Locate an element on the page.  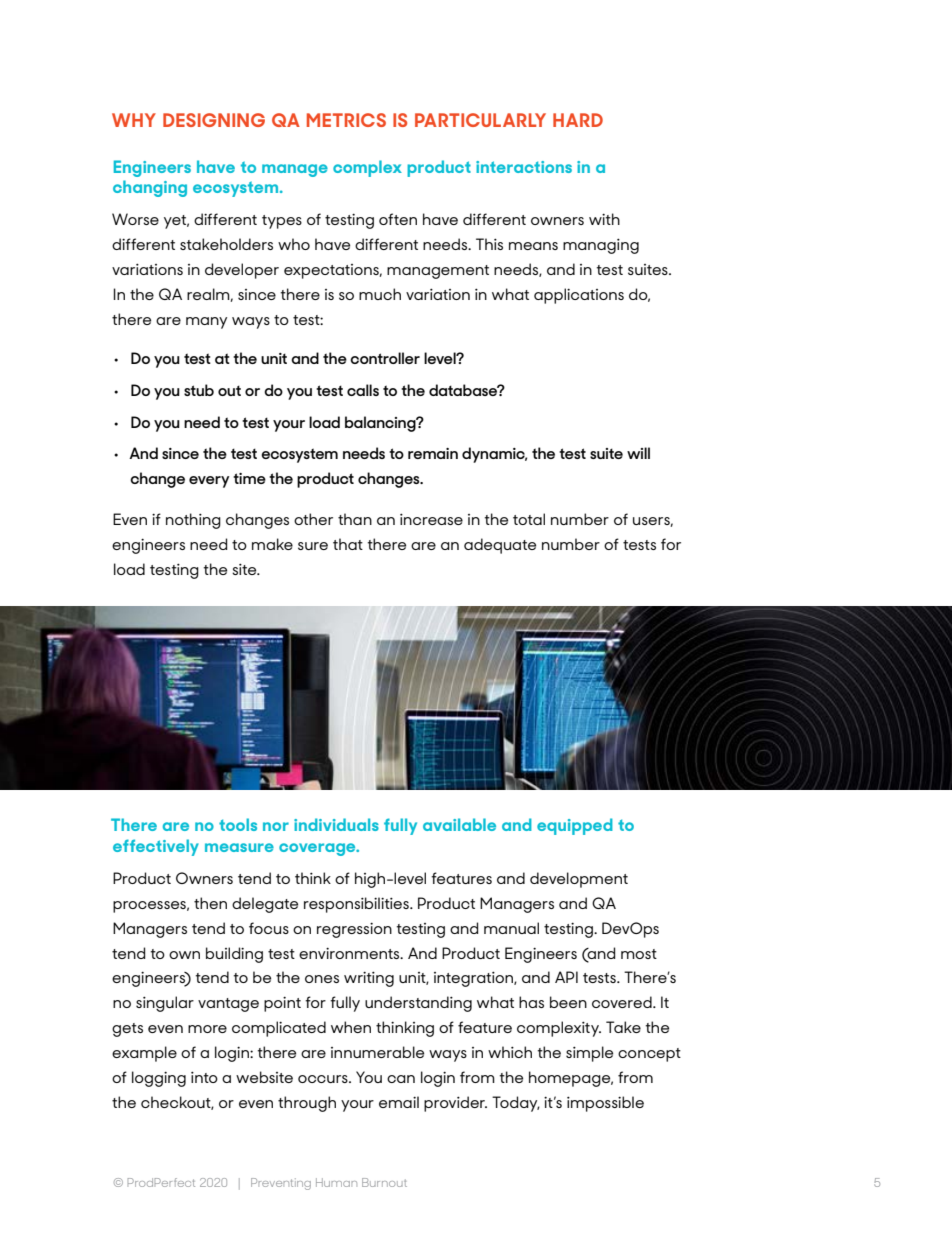
DESIGNING is located at coordinates (214, 120).
